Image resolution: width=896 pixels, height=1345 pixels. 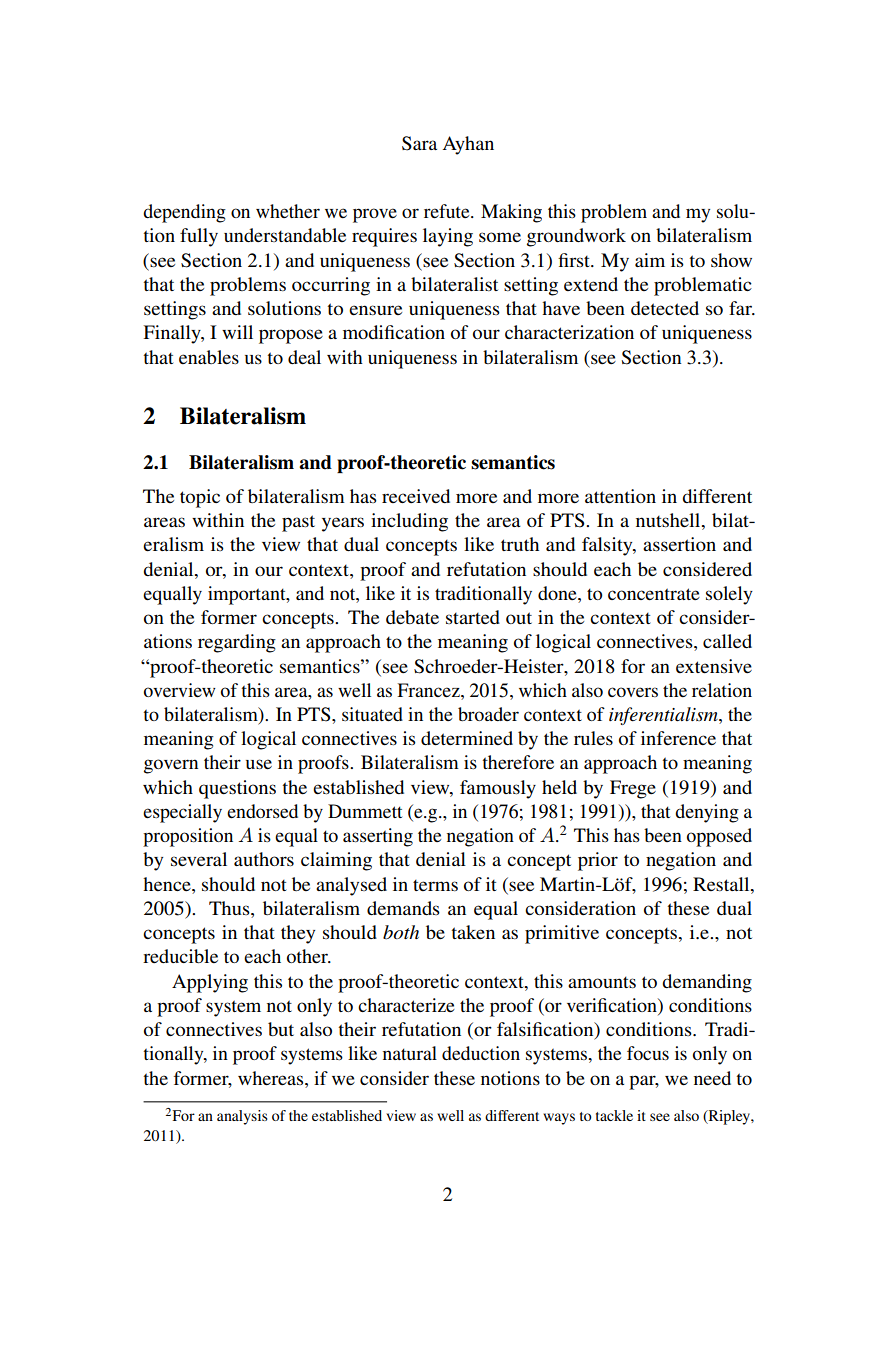 What do you see at coordinates (654, 594) in the page?
I see `concentrate` at bounding box center [654, 594].
